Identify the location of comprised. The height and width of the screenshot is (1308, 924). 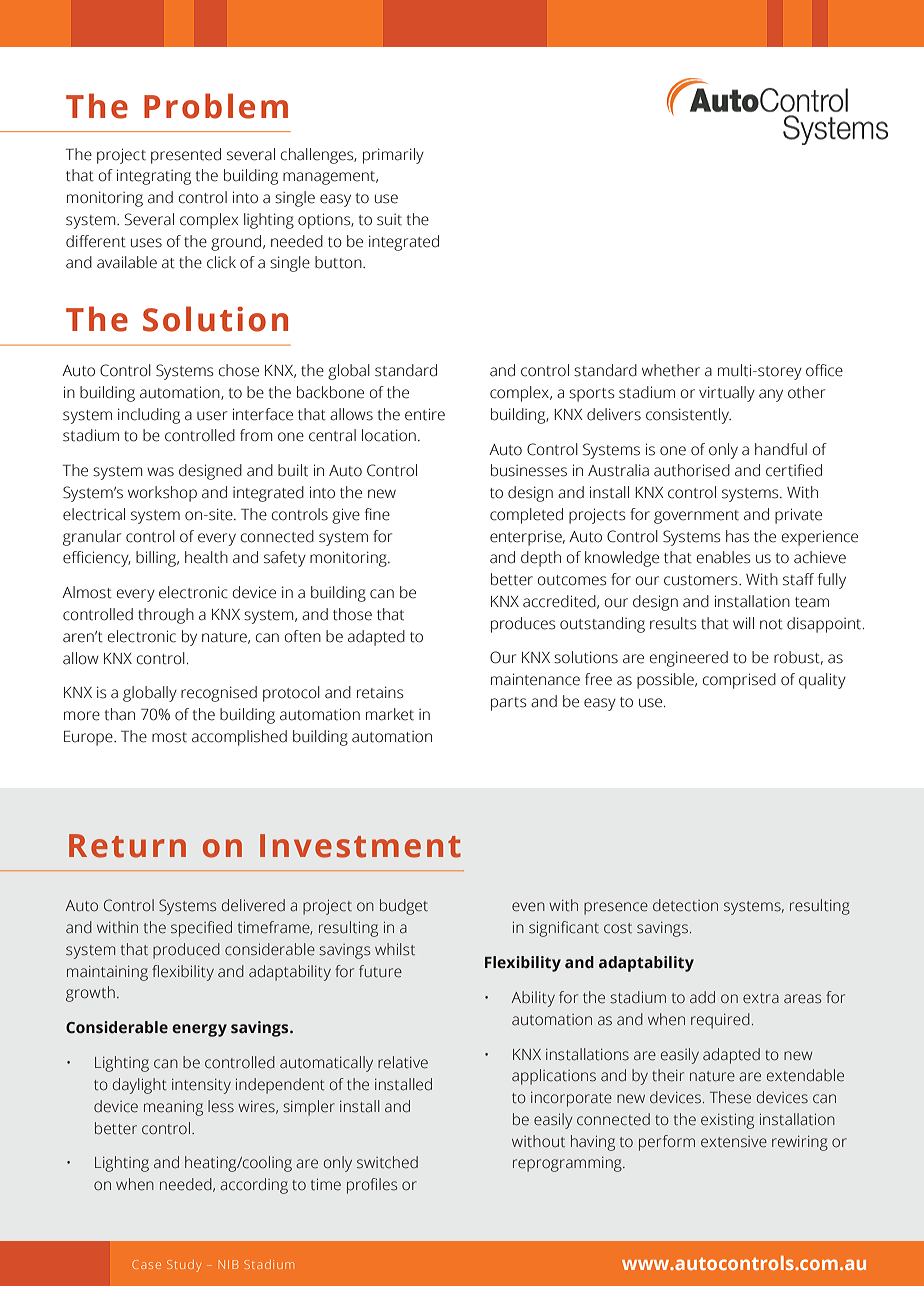
(739, 681).
